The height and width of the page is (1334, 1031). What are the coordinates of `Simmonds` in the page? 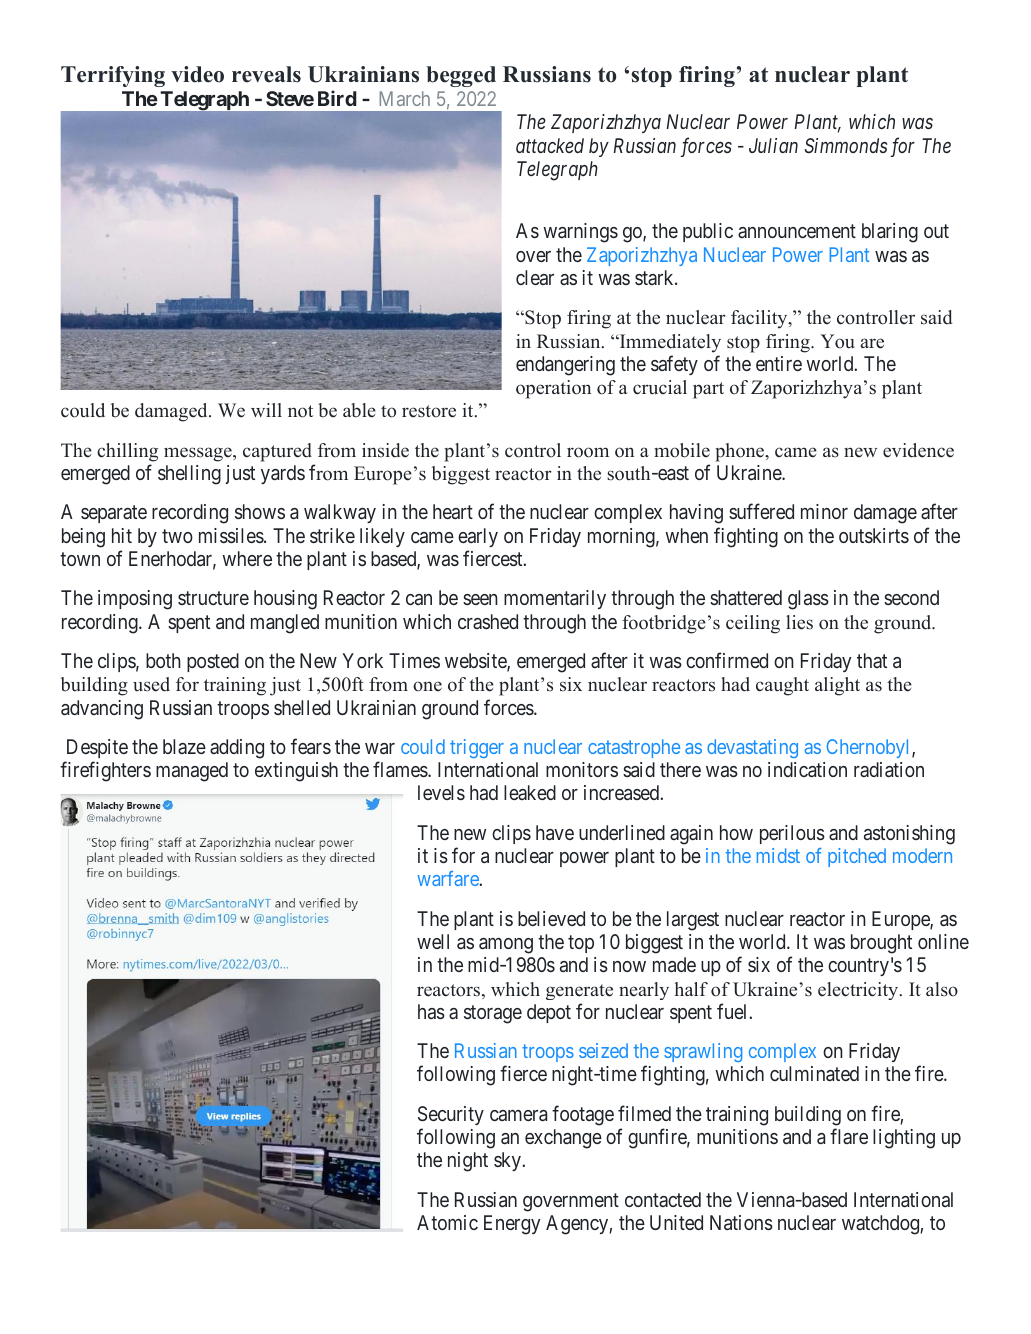 It's located at (846, 145).
